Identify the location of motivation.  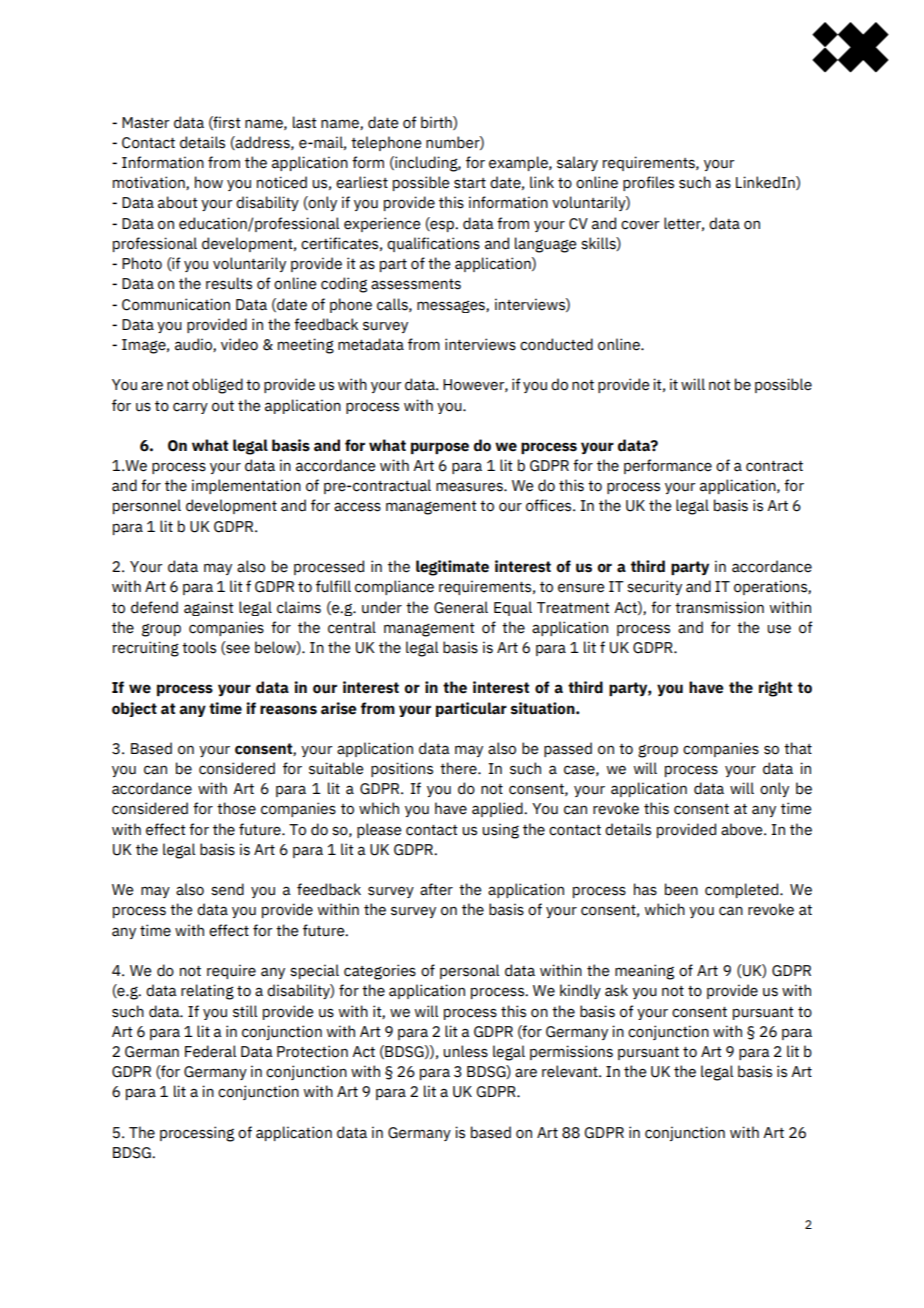
(150, 183).
